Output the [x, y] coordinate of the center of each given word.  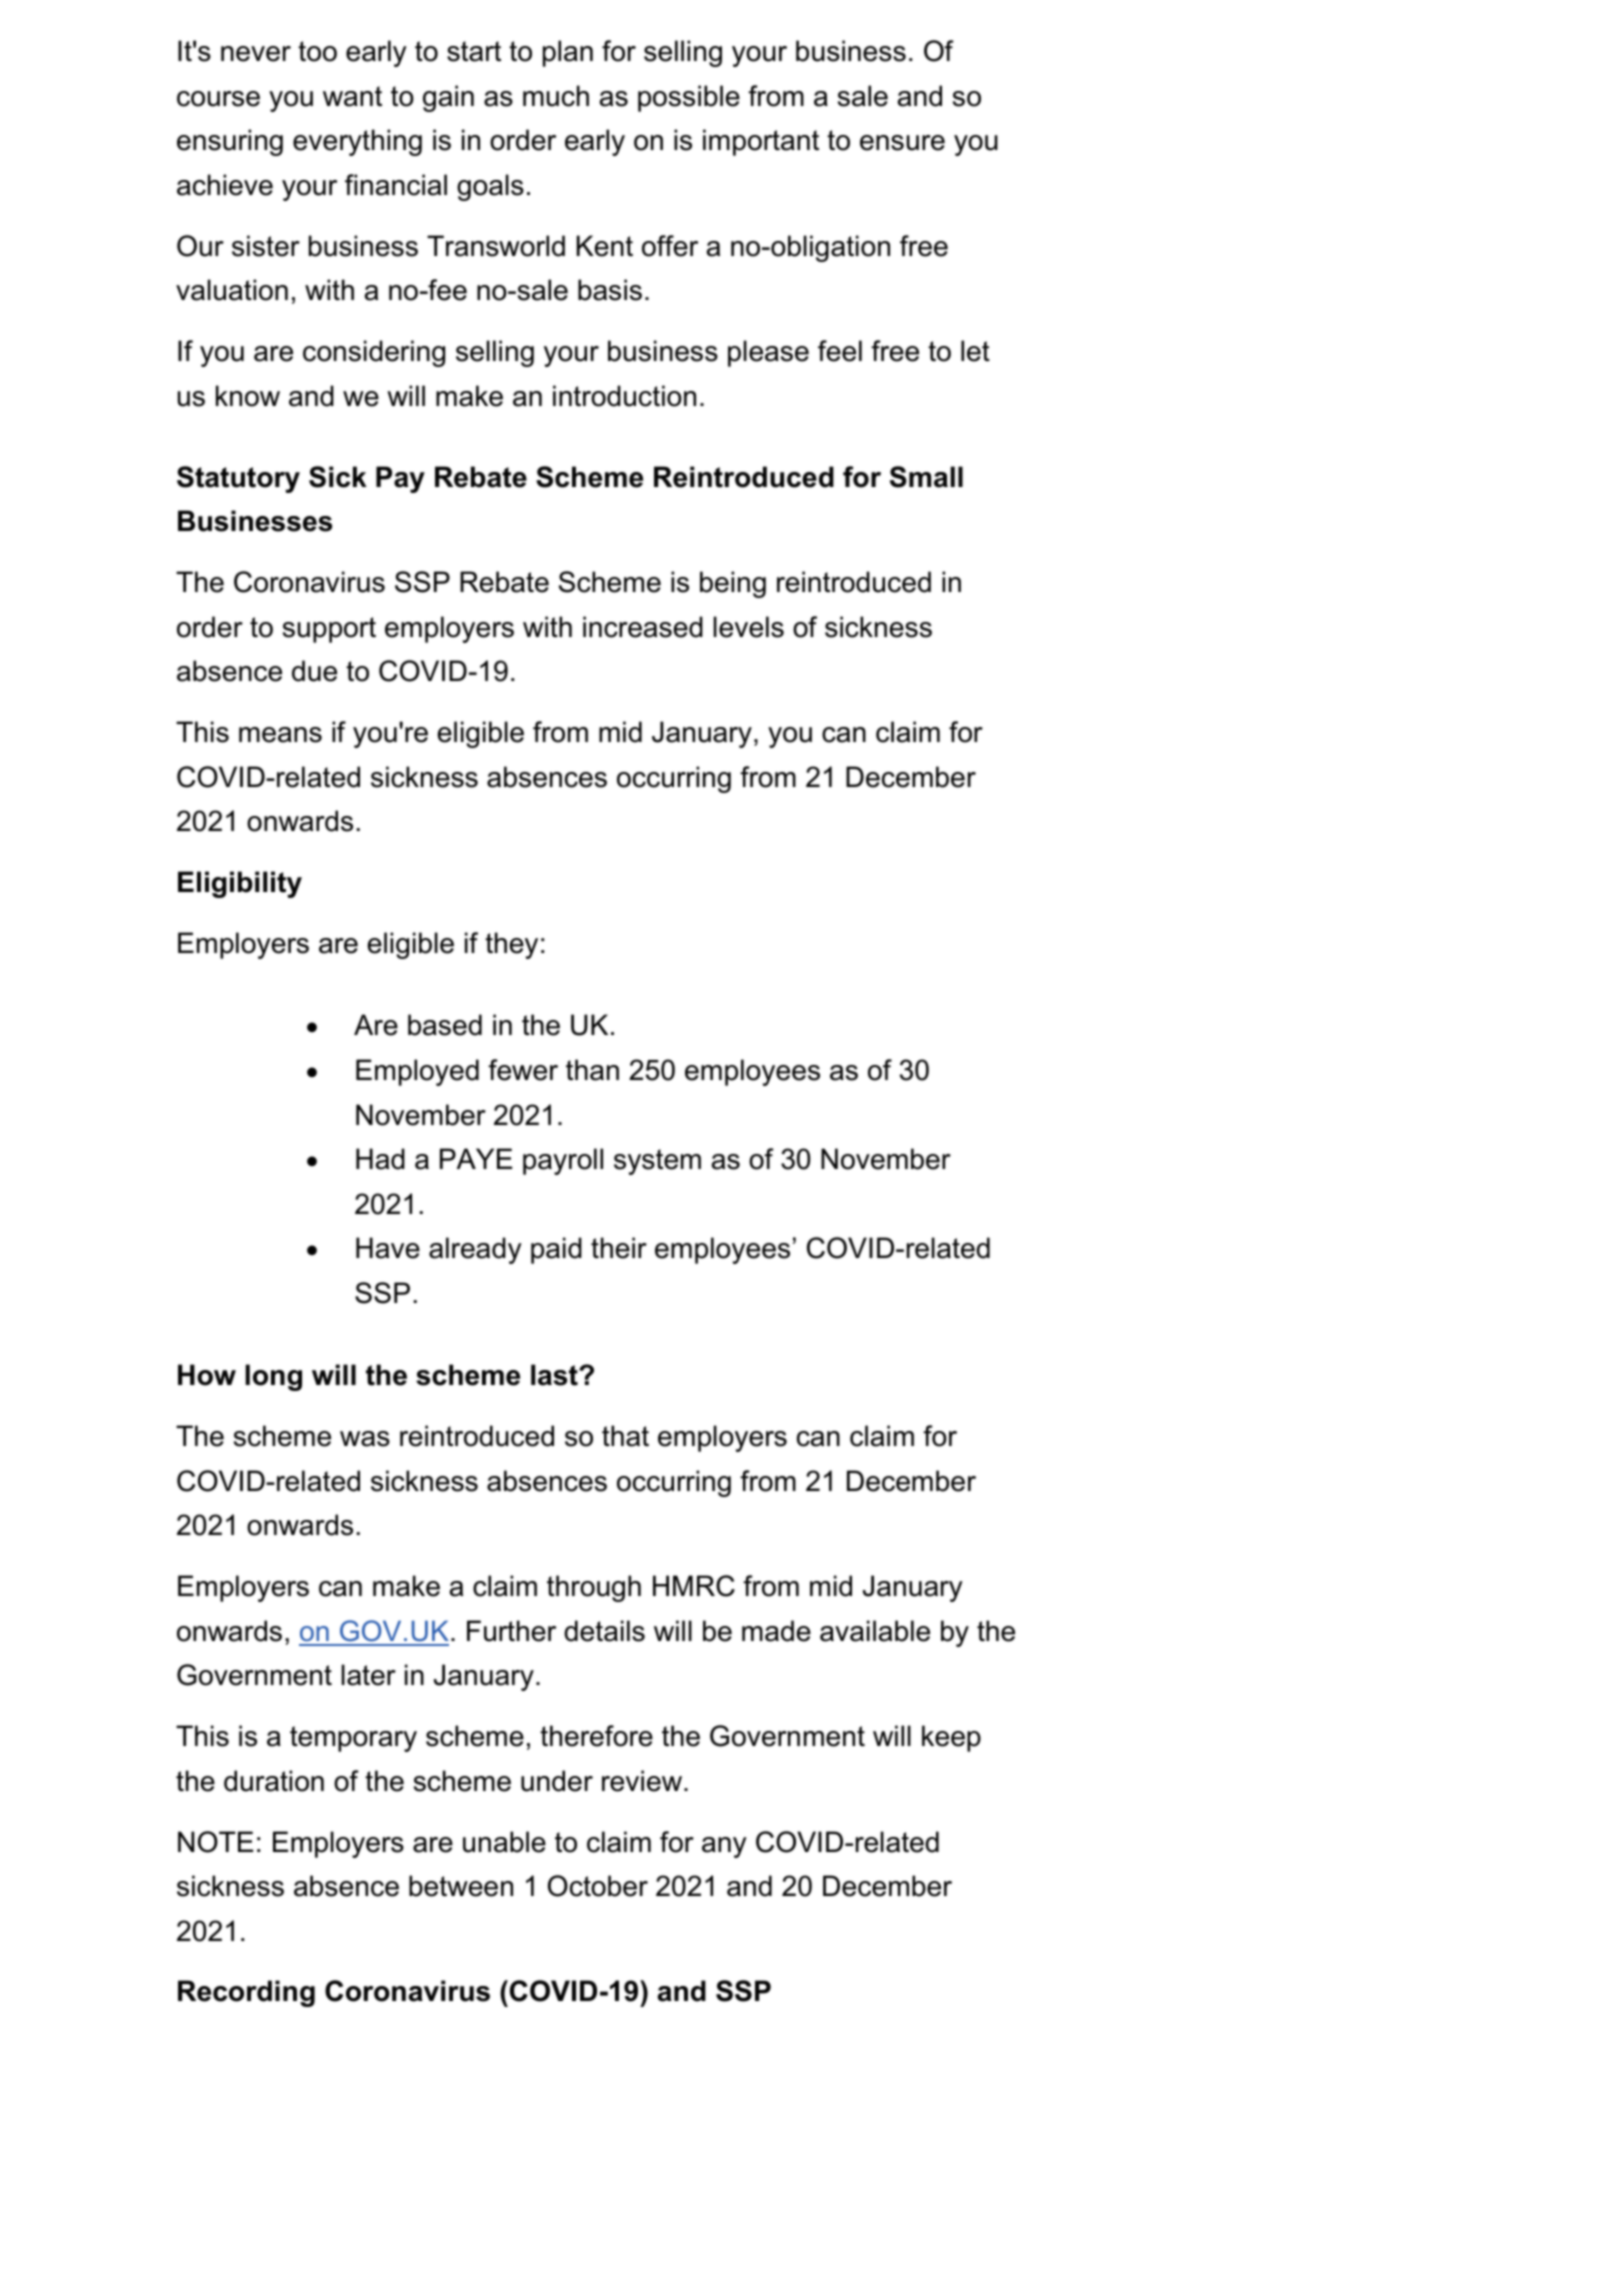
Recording [246, 1993]
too [317, 51]
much [556, 96]
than [592, 1070]
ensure [902, 143]
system [657, 1162]
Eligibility [240, 884]
